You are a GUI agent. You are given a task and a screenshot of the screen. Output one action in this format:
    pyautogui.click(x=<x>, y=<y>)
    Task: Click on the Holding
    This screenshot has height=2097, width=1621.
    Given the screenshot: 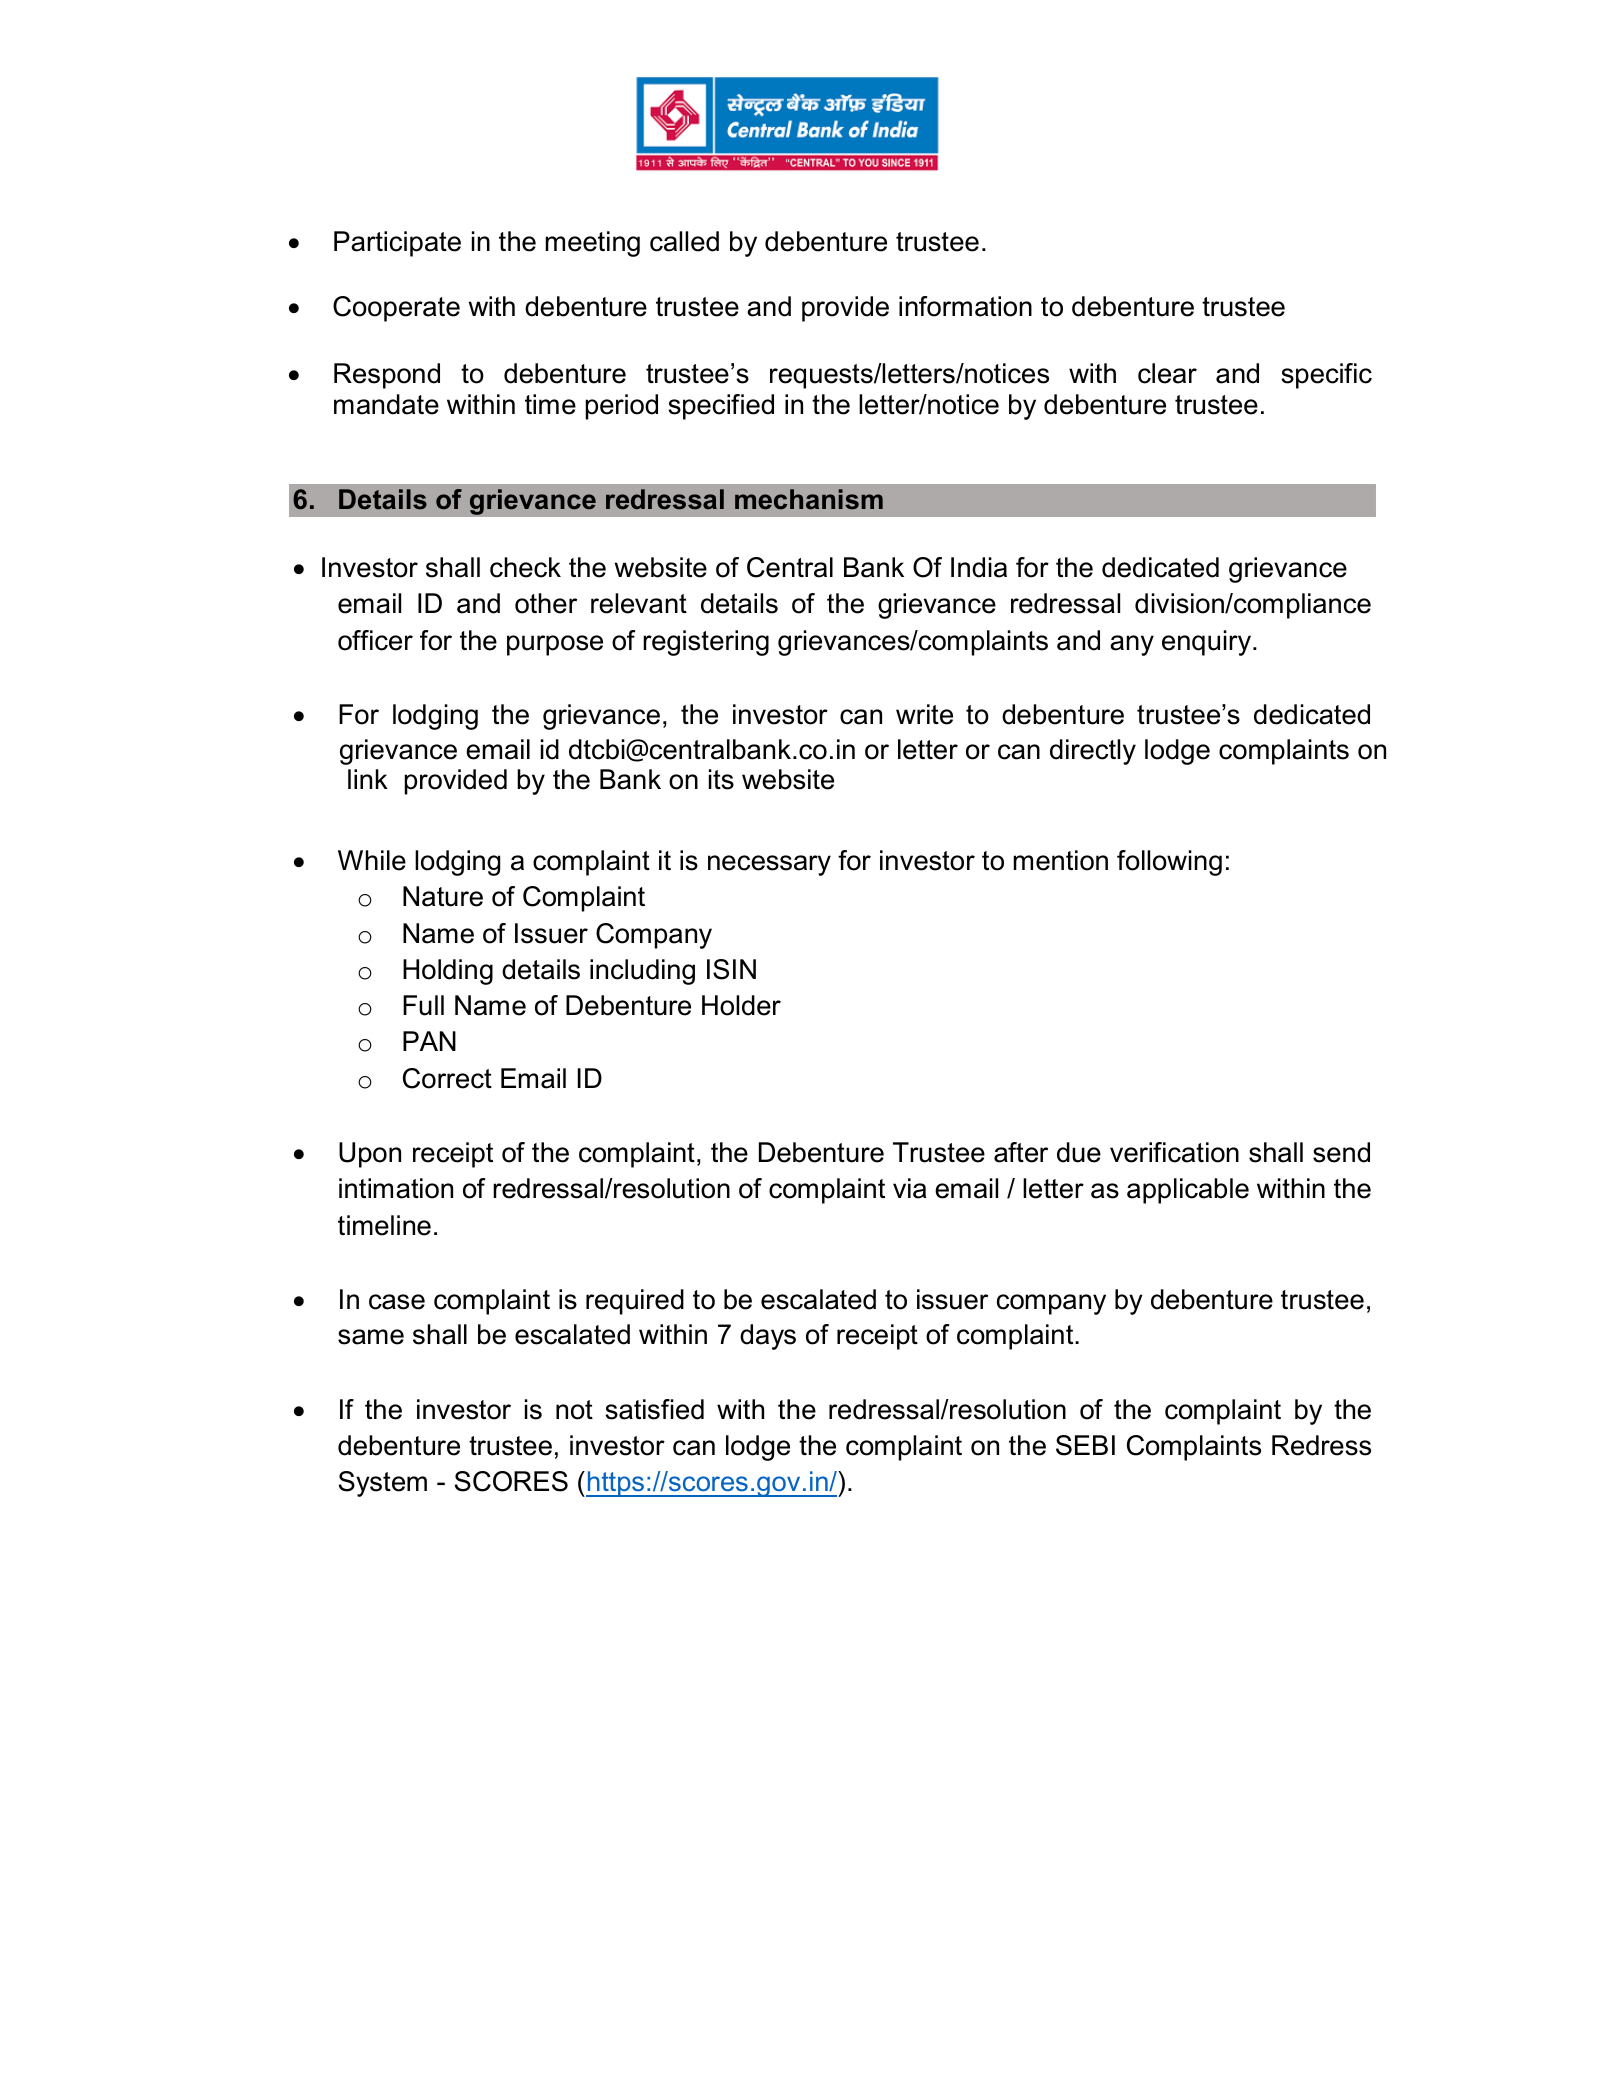 What is the action you would take?
    pyautogui.click(x=448, y=972)
